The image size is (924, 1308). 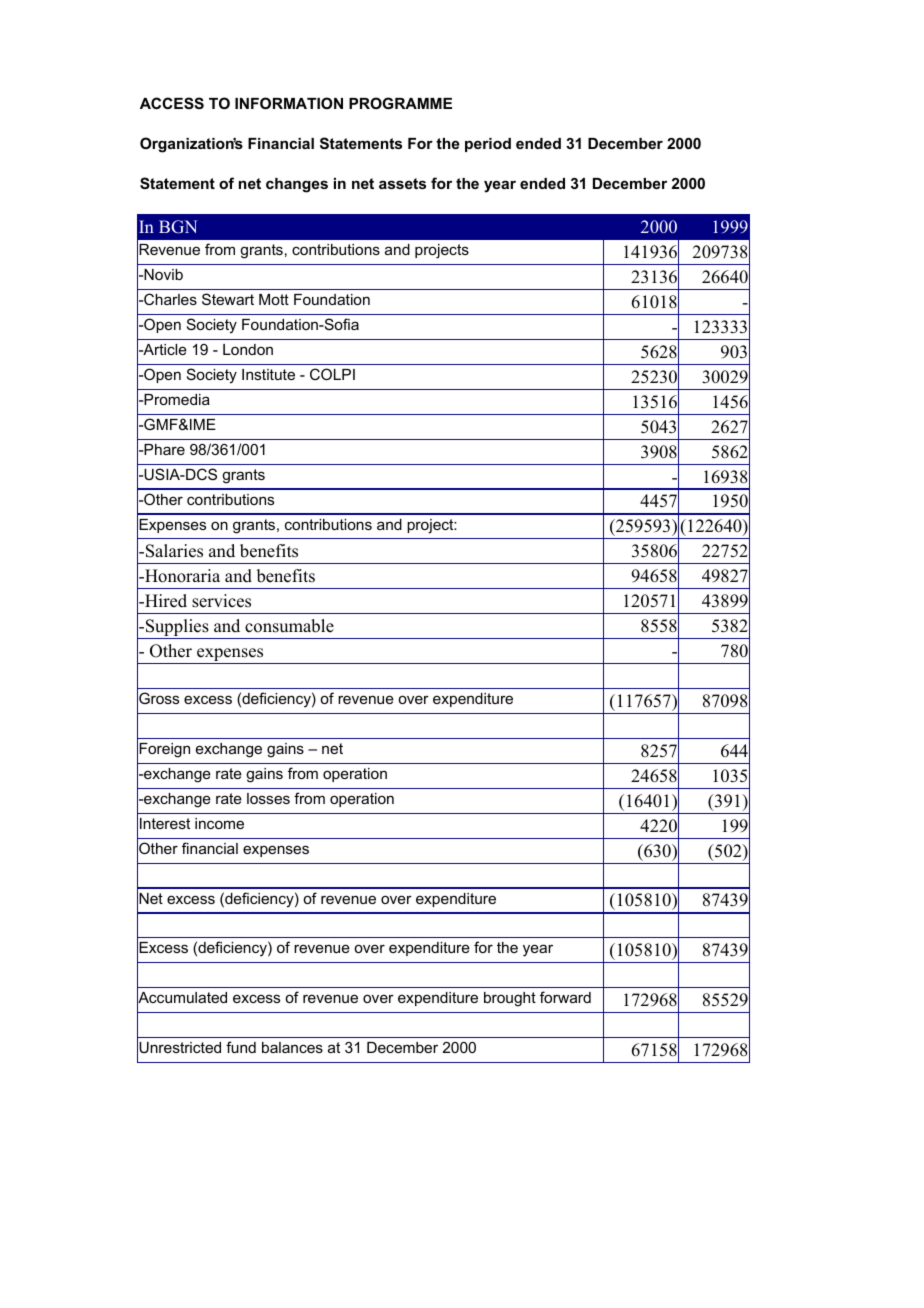 I want to click on PROGRAMME, so click(x=400, y=103).
